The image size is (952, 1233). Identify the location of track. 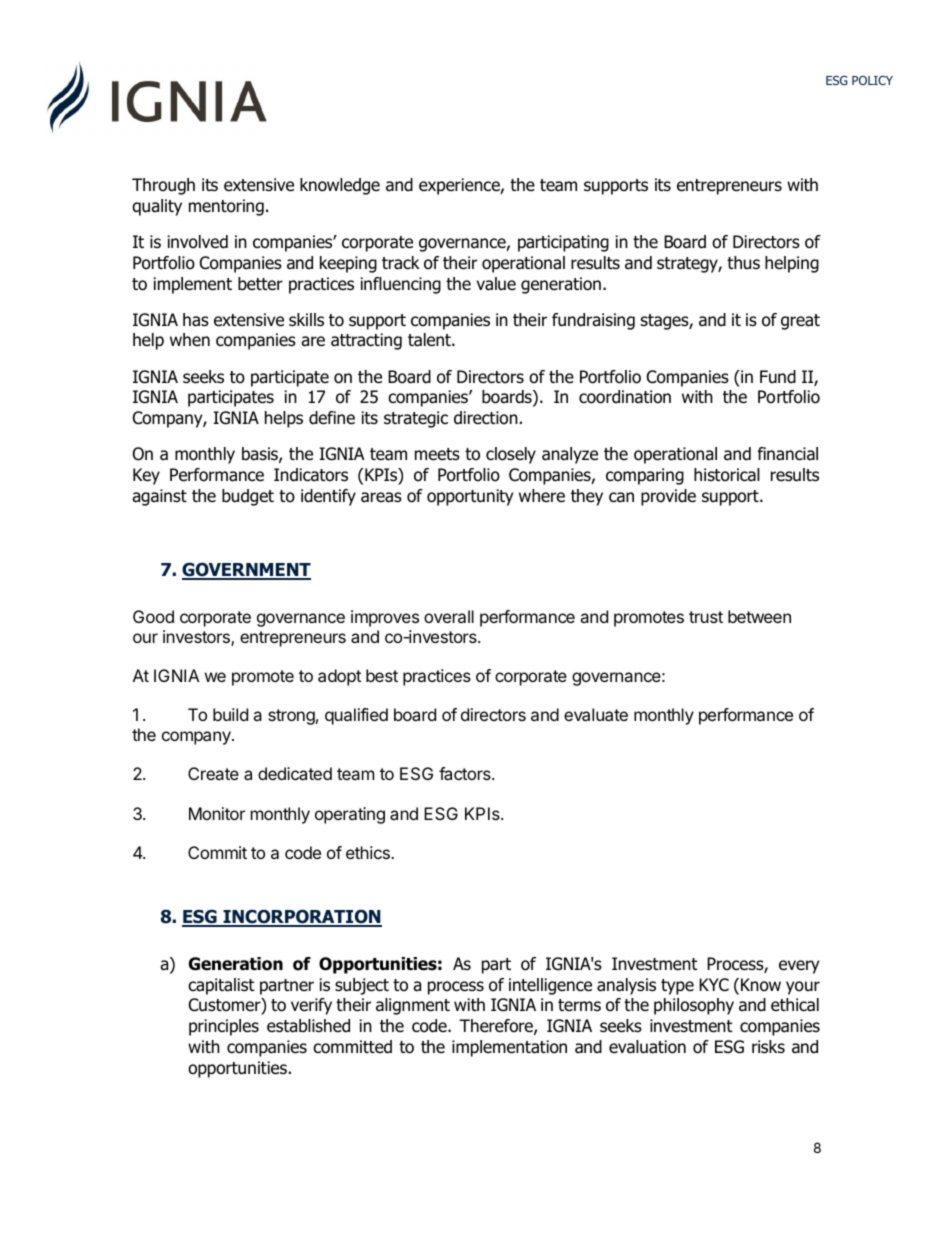
(401, 263).
